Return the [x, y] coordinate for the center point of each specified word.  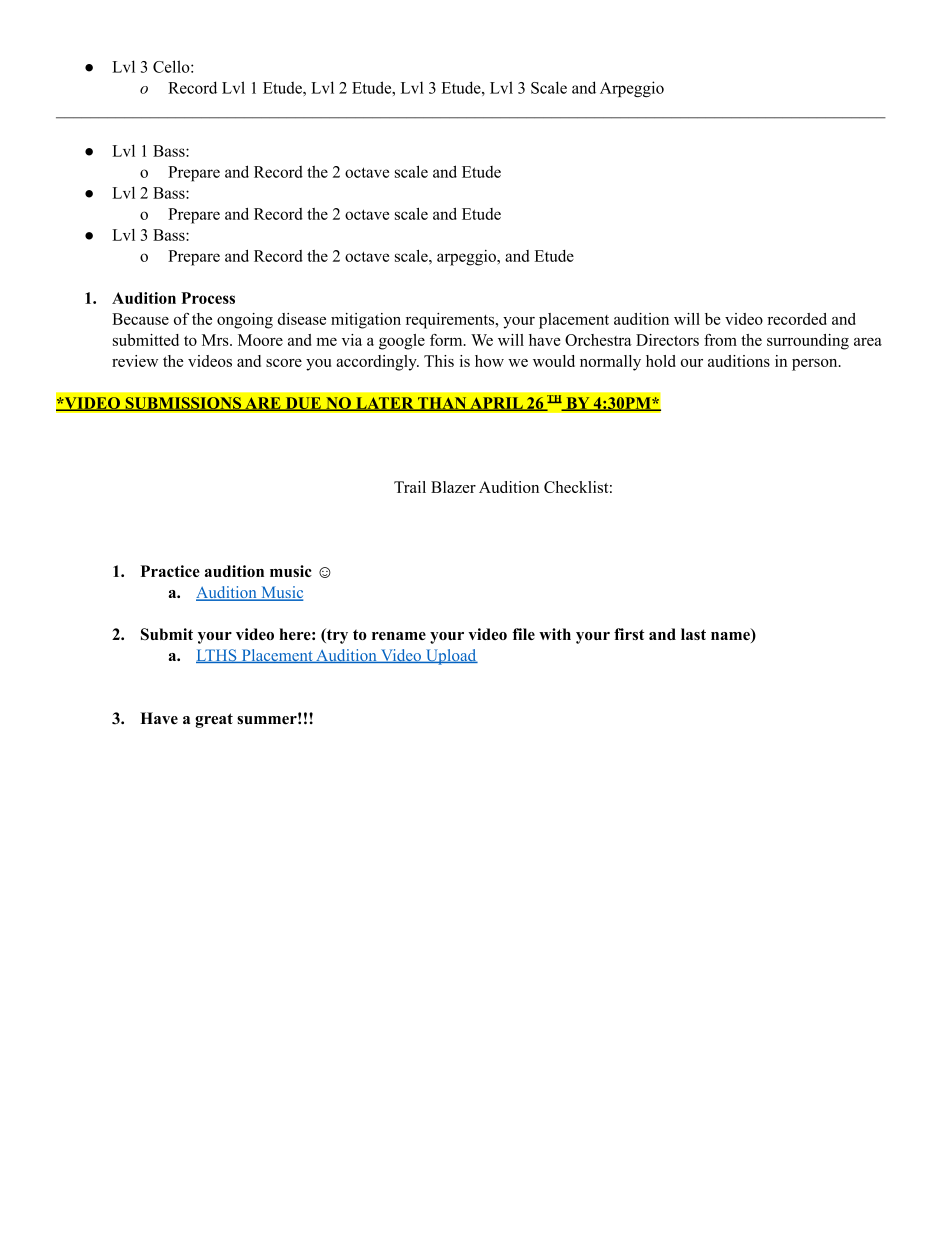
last [693, 634]
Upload [450, 657]
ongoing [245, 321]
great [214, 720]
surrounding [808, 342]
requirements [451, 321]
